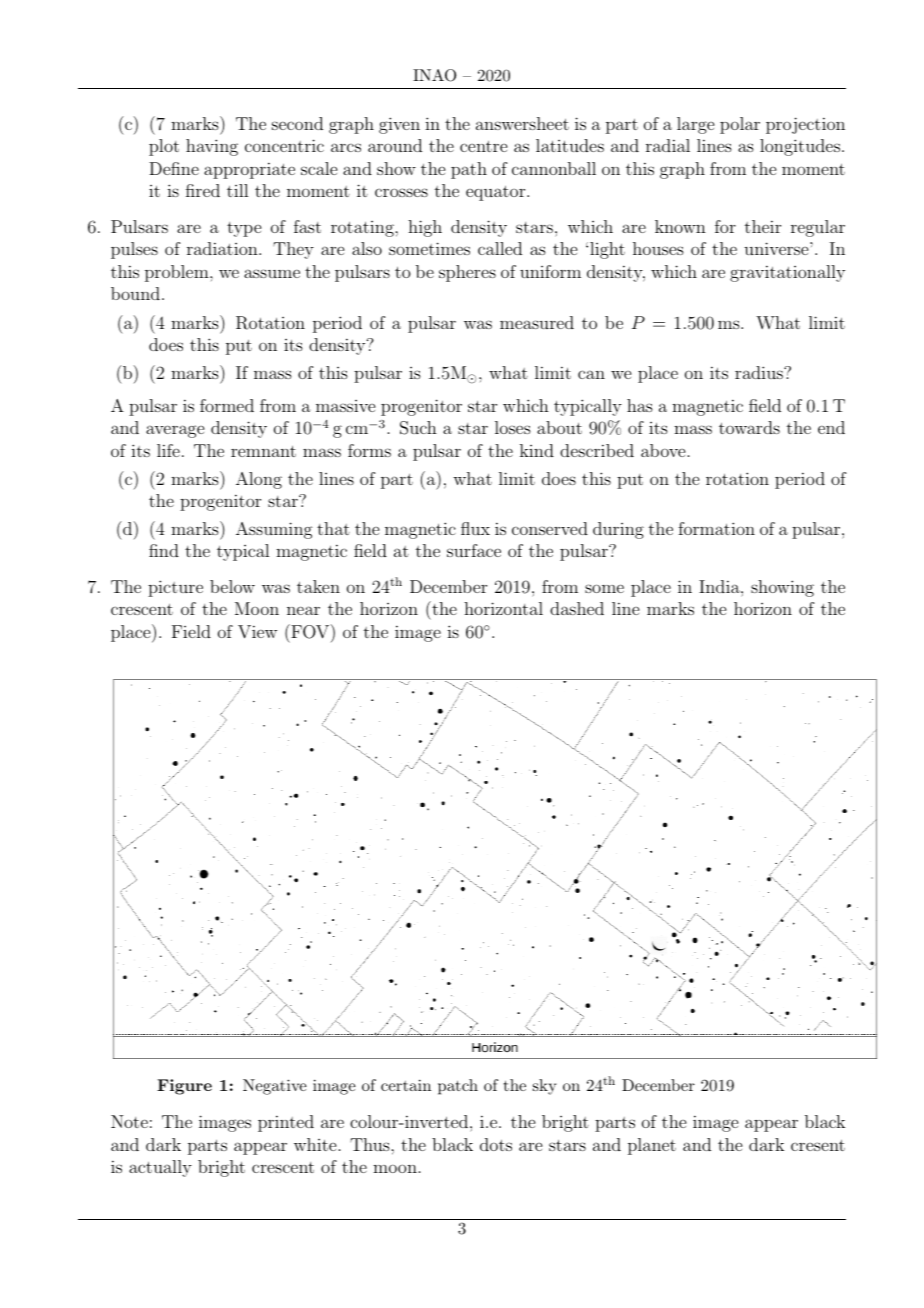  What do you see at coordinates (227, 405) in the screenshot?
I see `formed` at bounding box center [227, 405].
